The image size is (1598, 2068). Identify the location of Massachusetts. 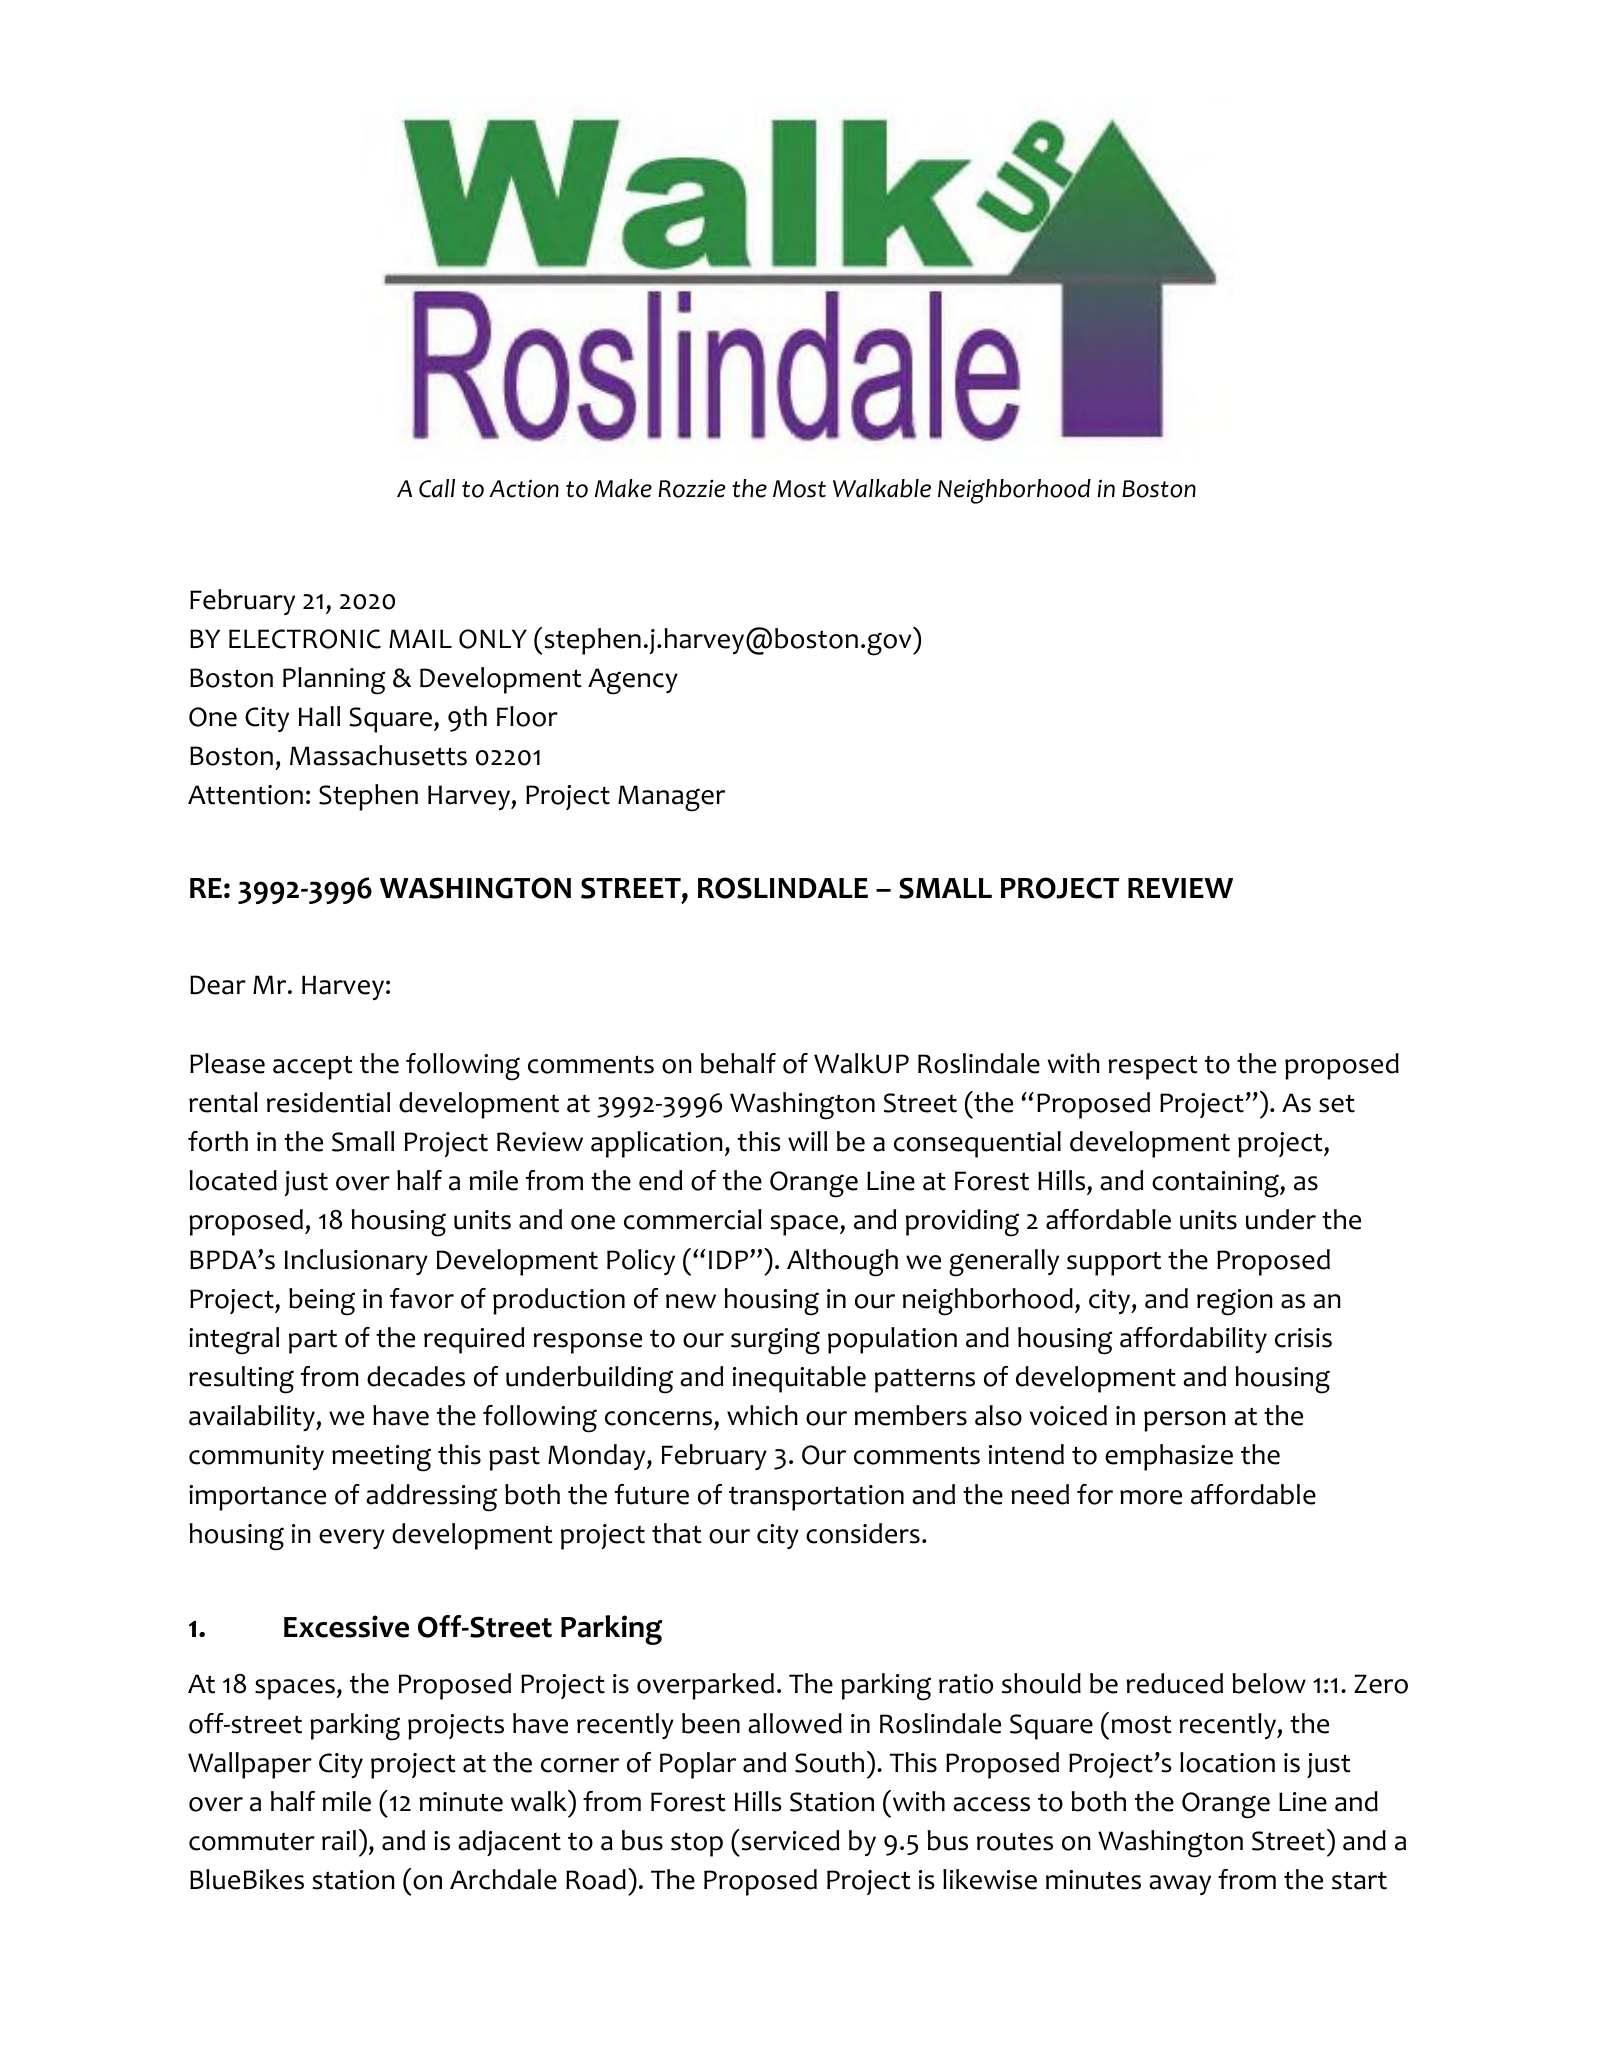
(378, 755).
